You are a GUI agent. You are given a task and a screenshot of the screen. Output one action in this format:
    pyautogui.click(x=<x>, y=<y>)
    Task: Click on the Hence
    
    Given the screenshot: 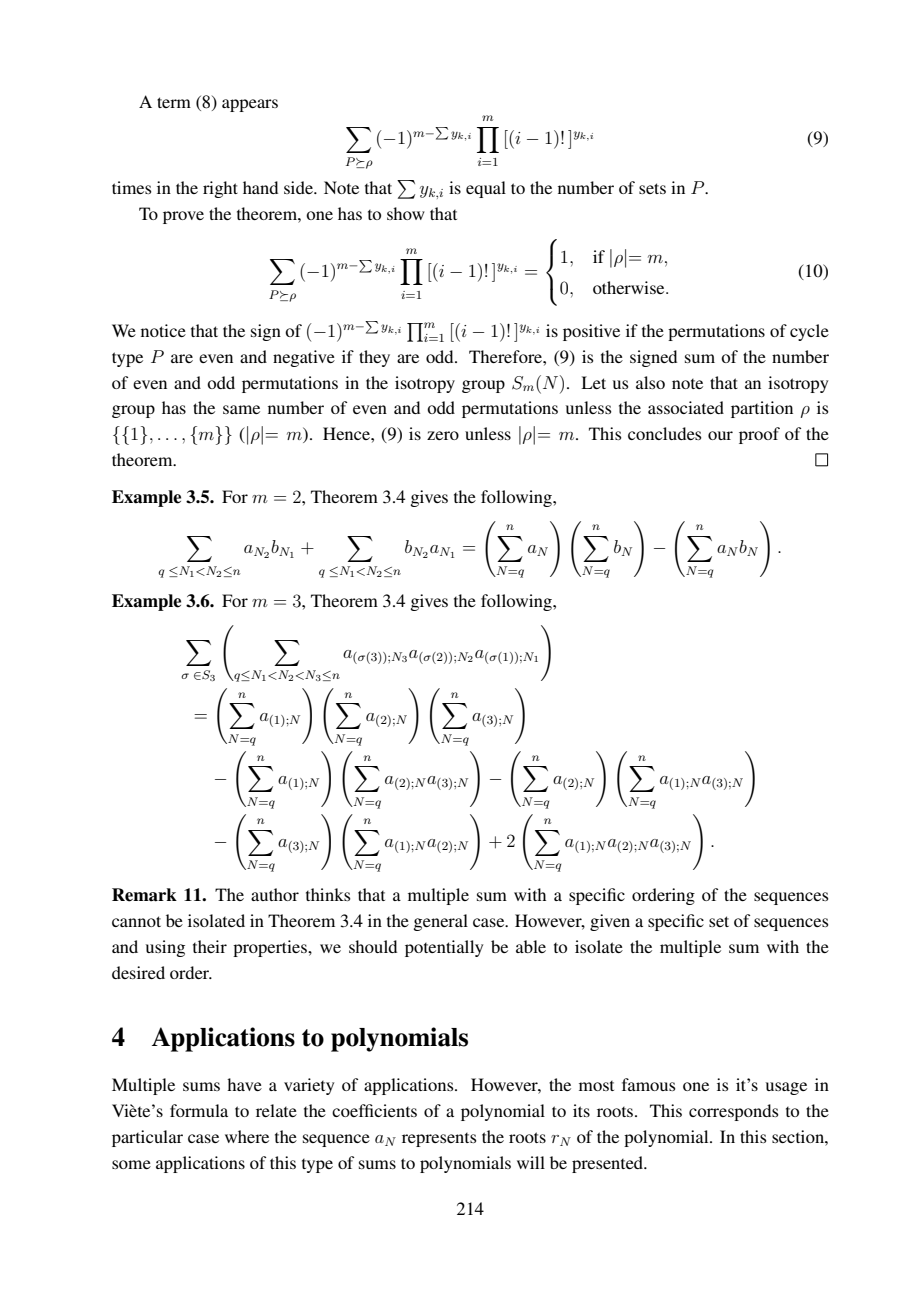 What is the action you would take?
    pyautogui.click(x=347, y=433)
